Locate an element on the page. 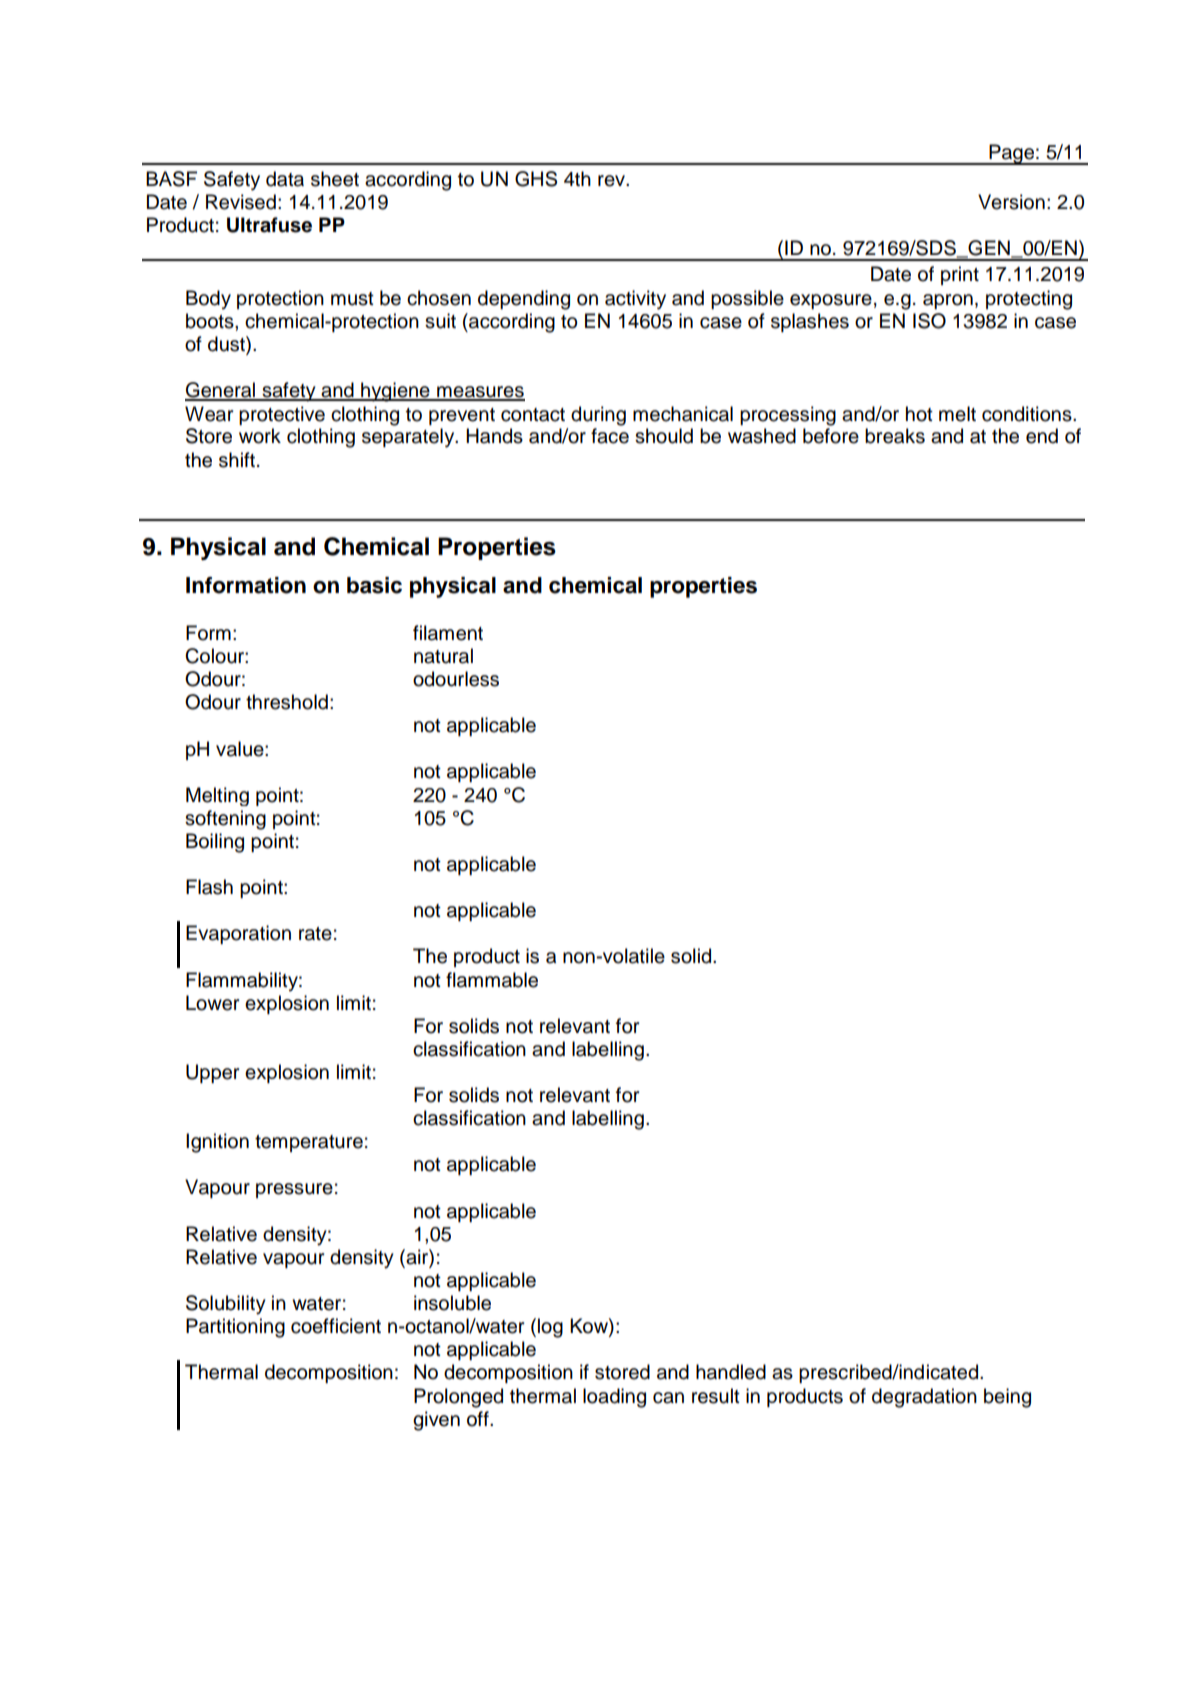  degradation is located at coordinates (924, 1398).
